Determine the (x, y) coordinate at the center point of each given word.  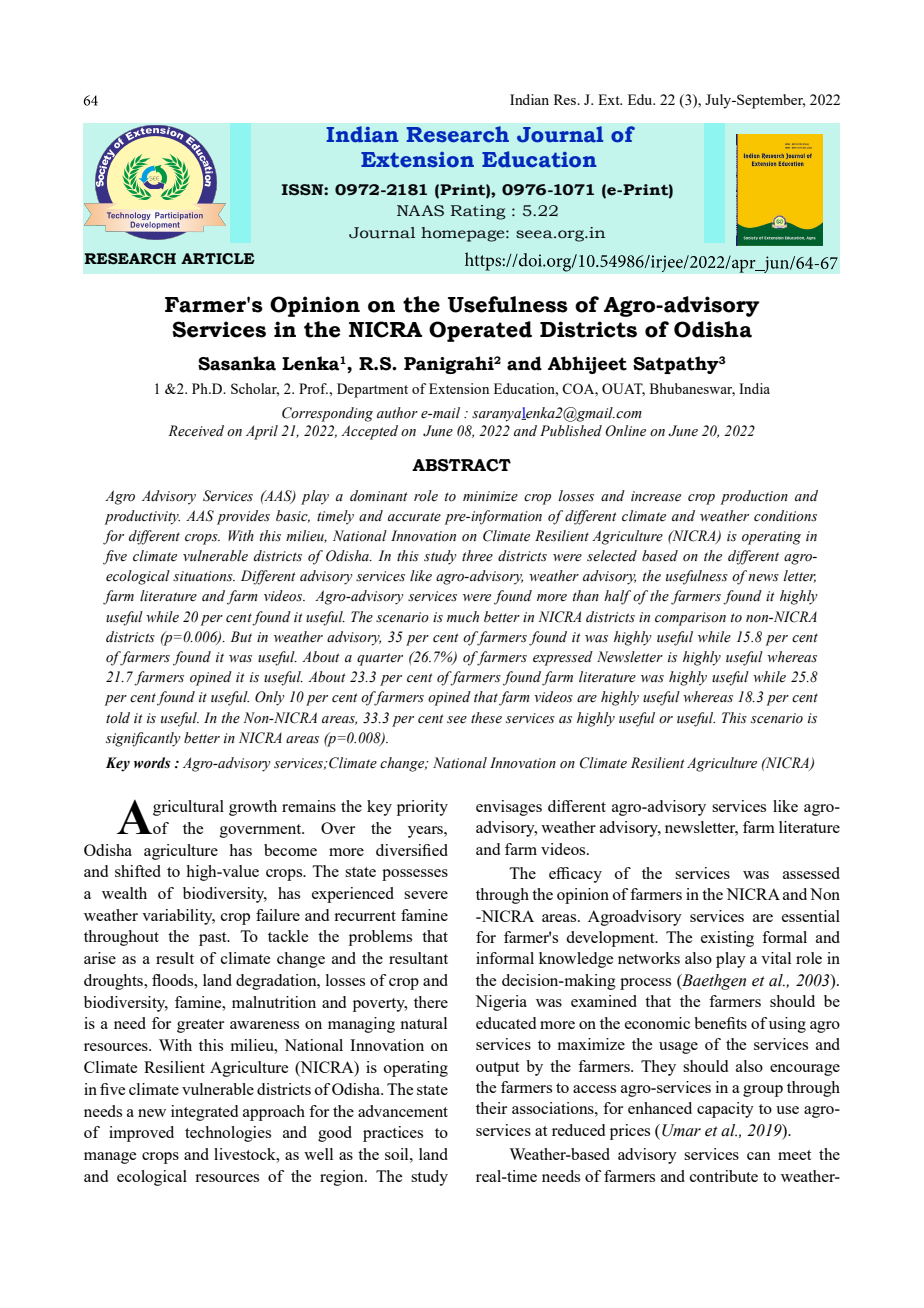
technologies (228, 1134)
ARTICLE (218, 258)
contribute (724, 1176)
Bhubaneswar (692, 389)
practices (393, 1134)
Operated (480, 331)
